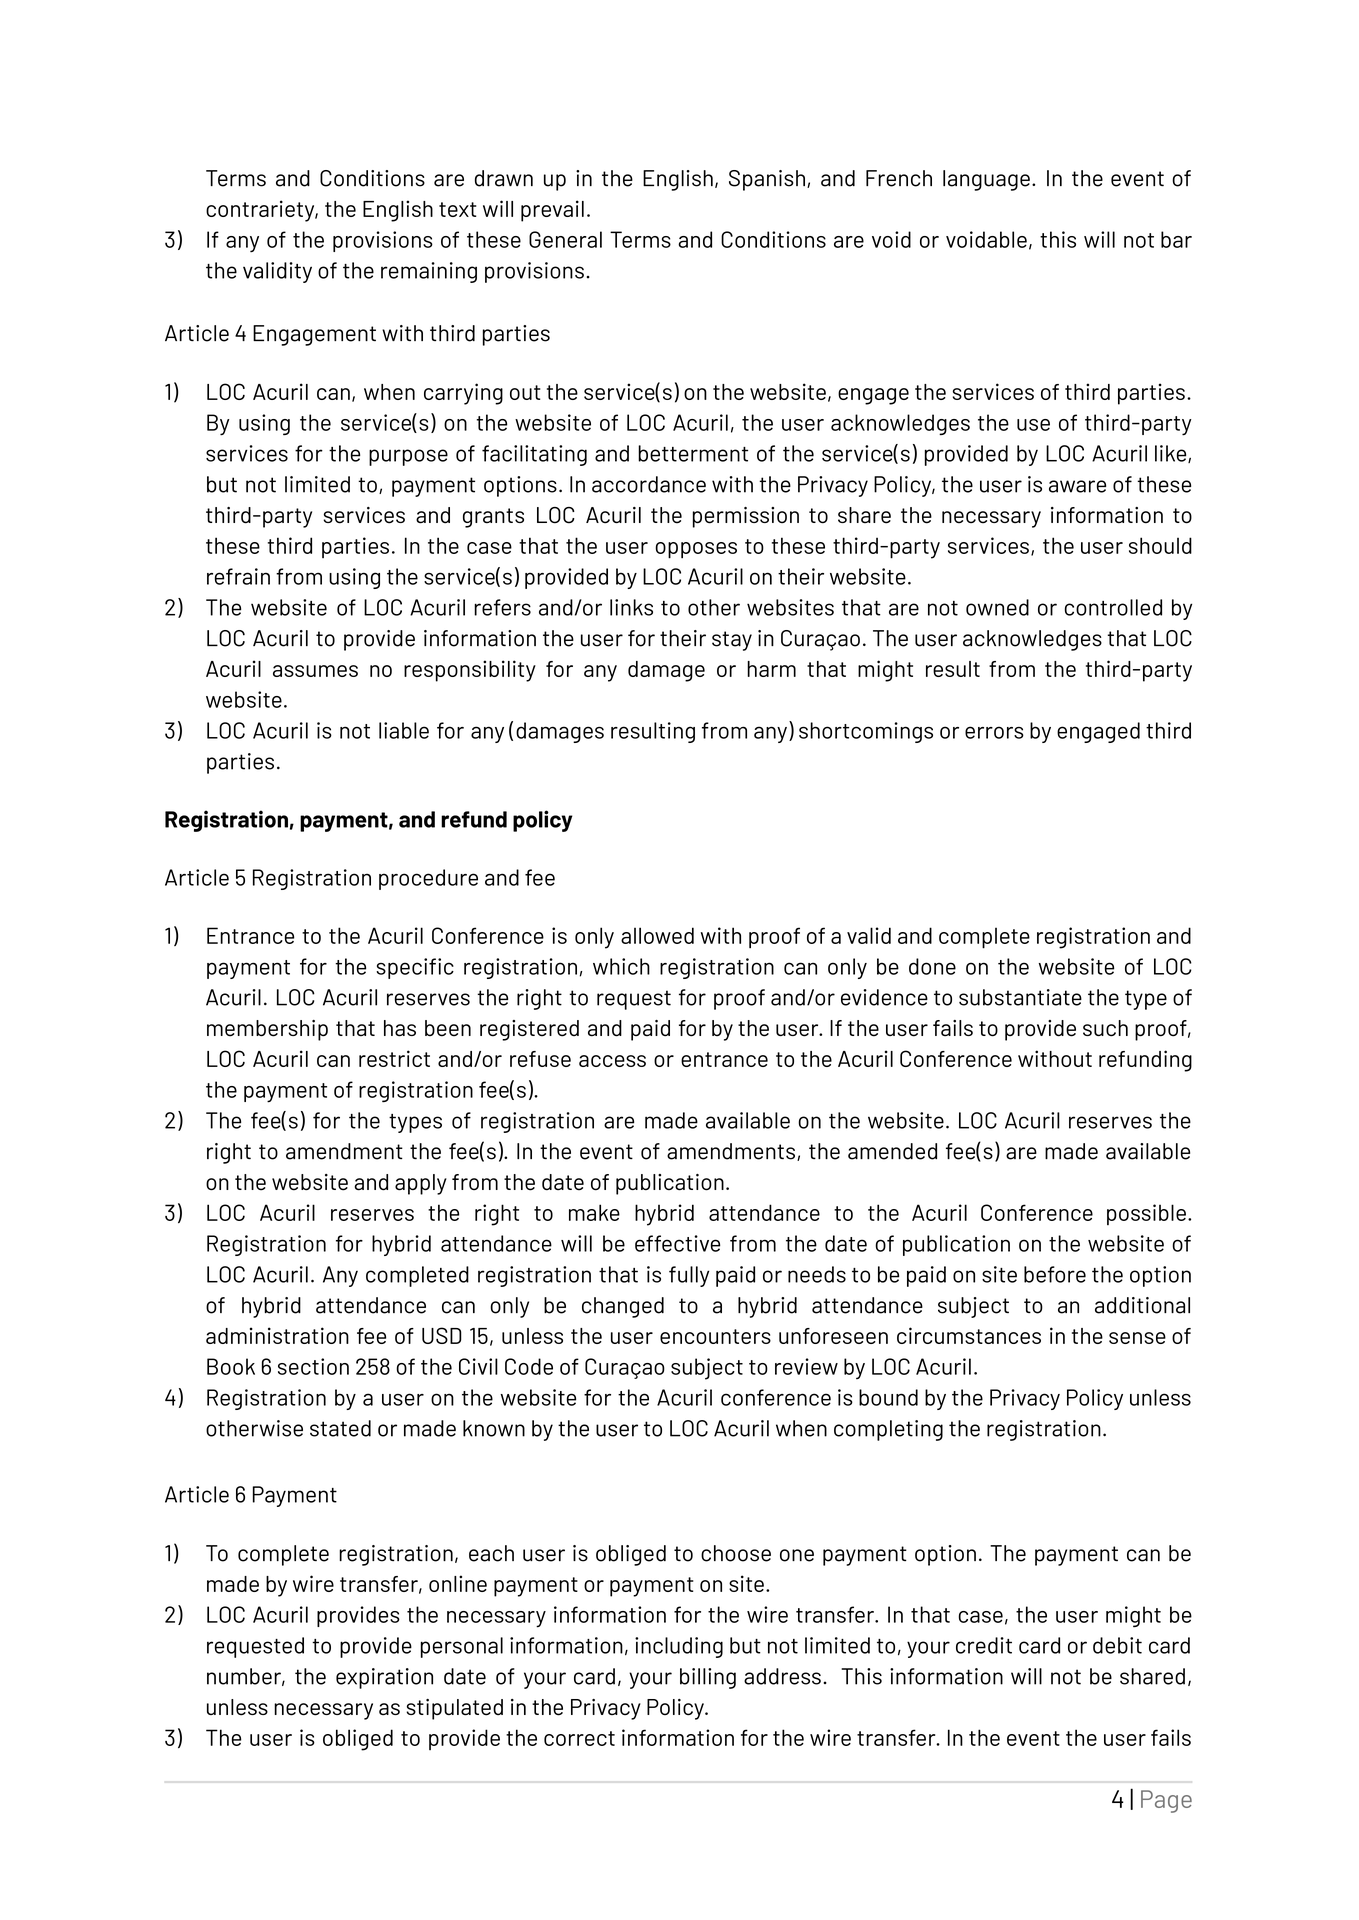 This screenshot has height=1920, width=1359. What do you see at coordinates (384, 1678) in the screenshot?
I see `expiration` at bounding box center [384, 1678].
